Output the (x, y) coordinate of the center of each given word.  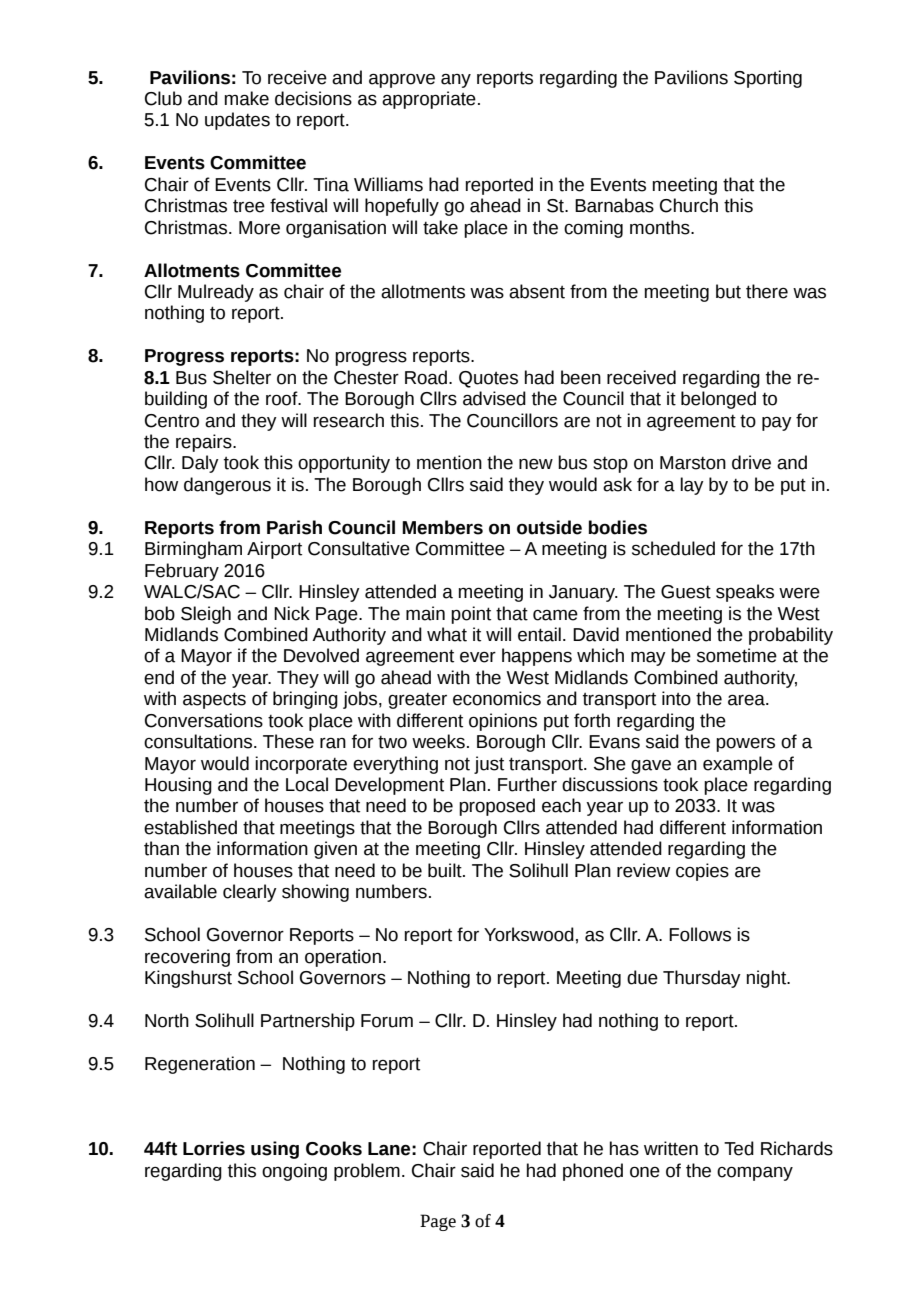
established (190, 827)
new (536, 464)
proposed (497, 807)
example (738, 765)
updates (237, 121)
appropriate (429, 100)
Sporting (768, 79)
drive (751, 462)
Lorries (214, 1148)
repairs (205, 443)
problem (367, 1172)
